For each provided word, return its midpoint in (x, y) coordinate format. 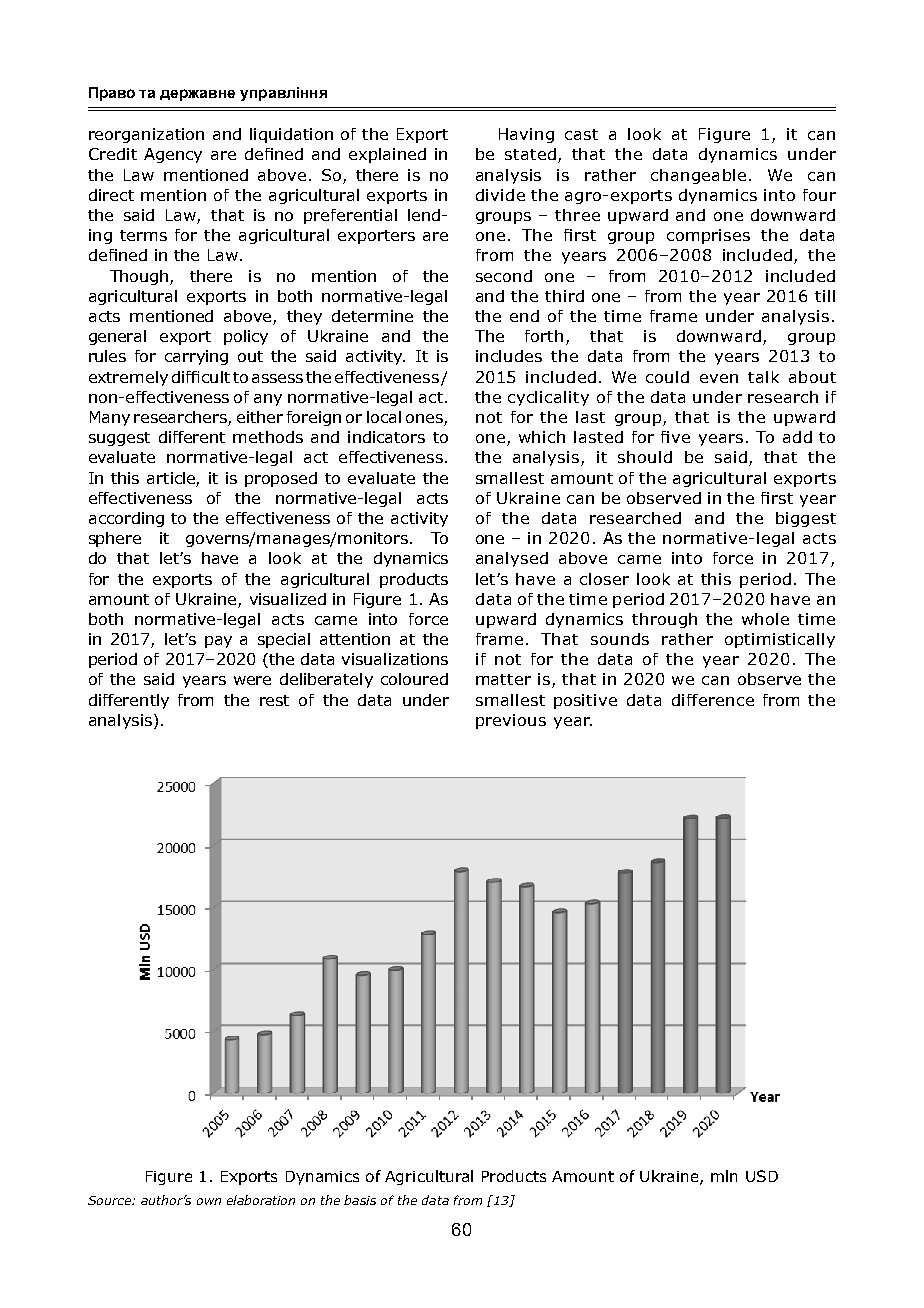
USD (762, 1176)
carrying (196, 357)
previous (511, 721)
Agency (173, 155)
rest (274, 700)
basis (360, 1200)
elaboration (261, 1200)
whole (765, 619)
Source (110, 1200)
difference (713, 700)
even (719, 378)
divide (500, 195)
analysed (512, 559)
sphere (115, 539)
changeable (698, 176)
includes (509, 356)
